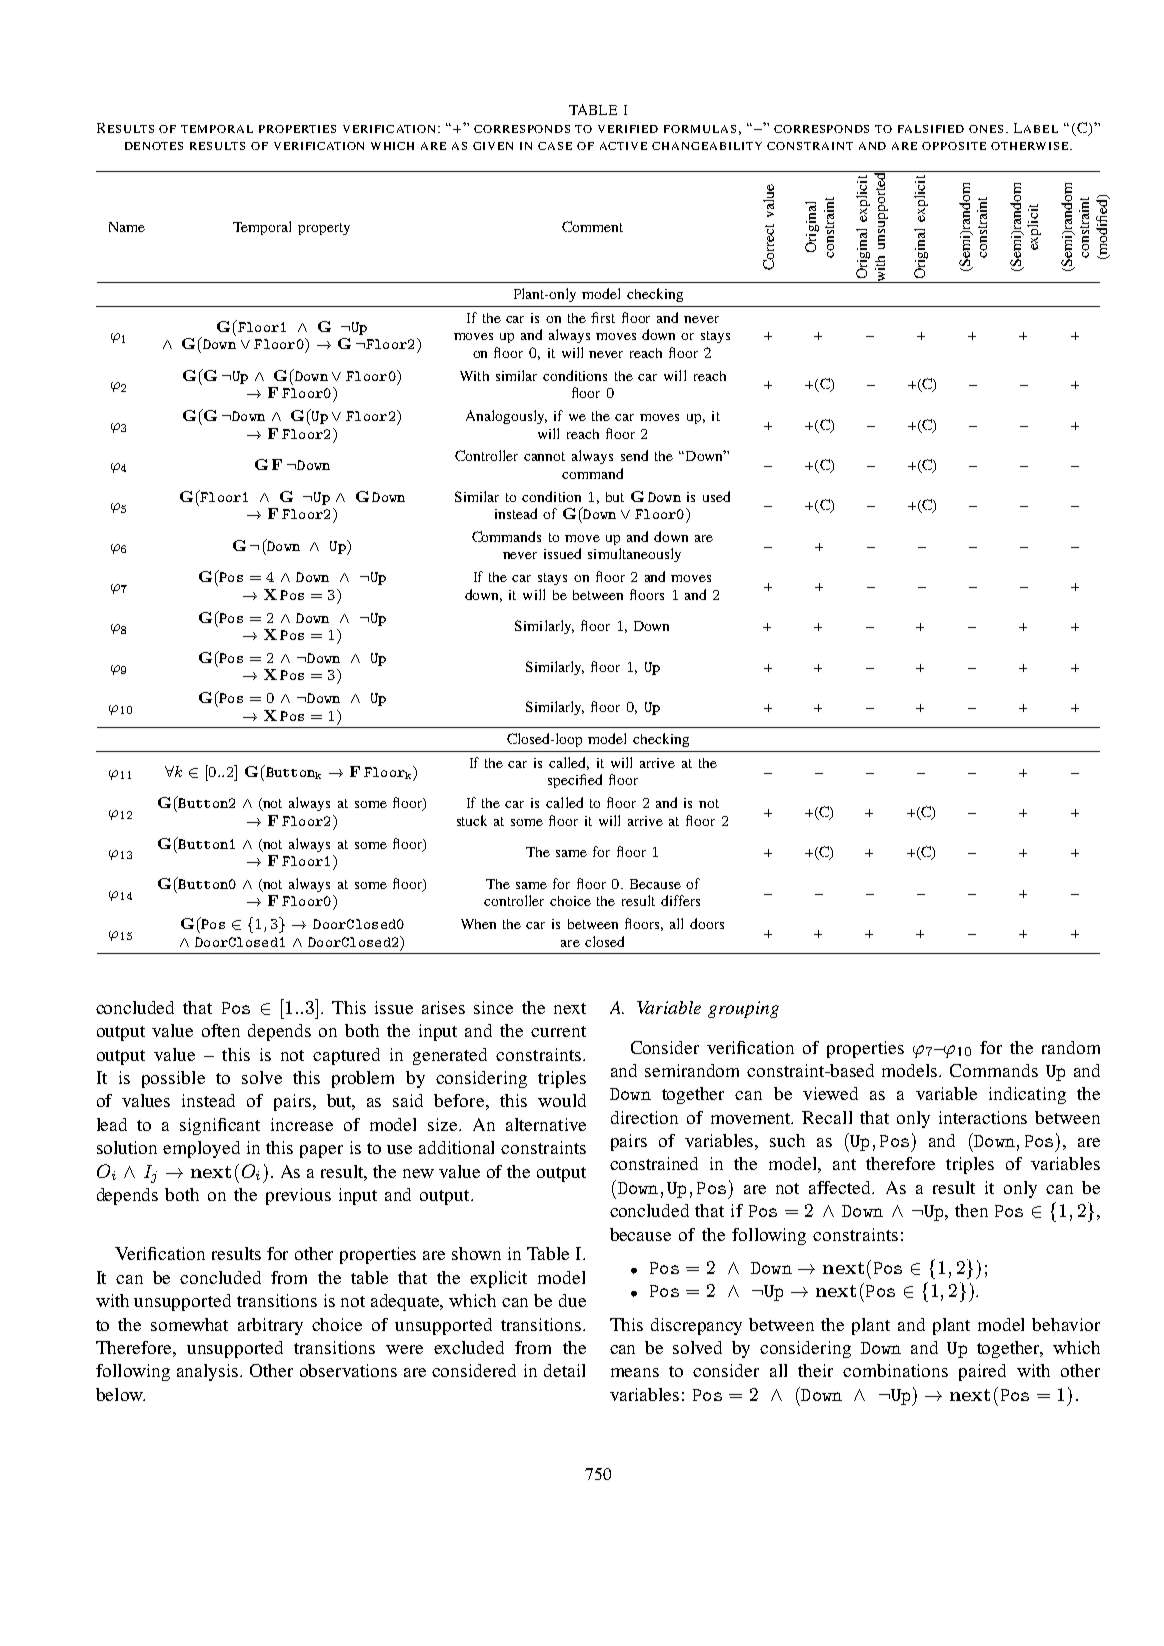  What do you see at coordinates (506, 417) in the screenshot?
I see `Analogously` at bounding box center [506, 417].
